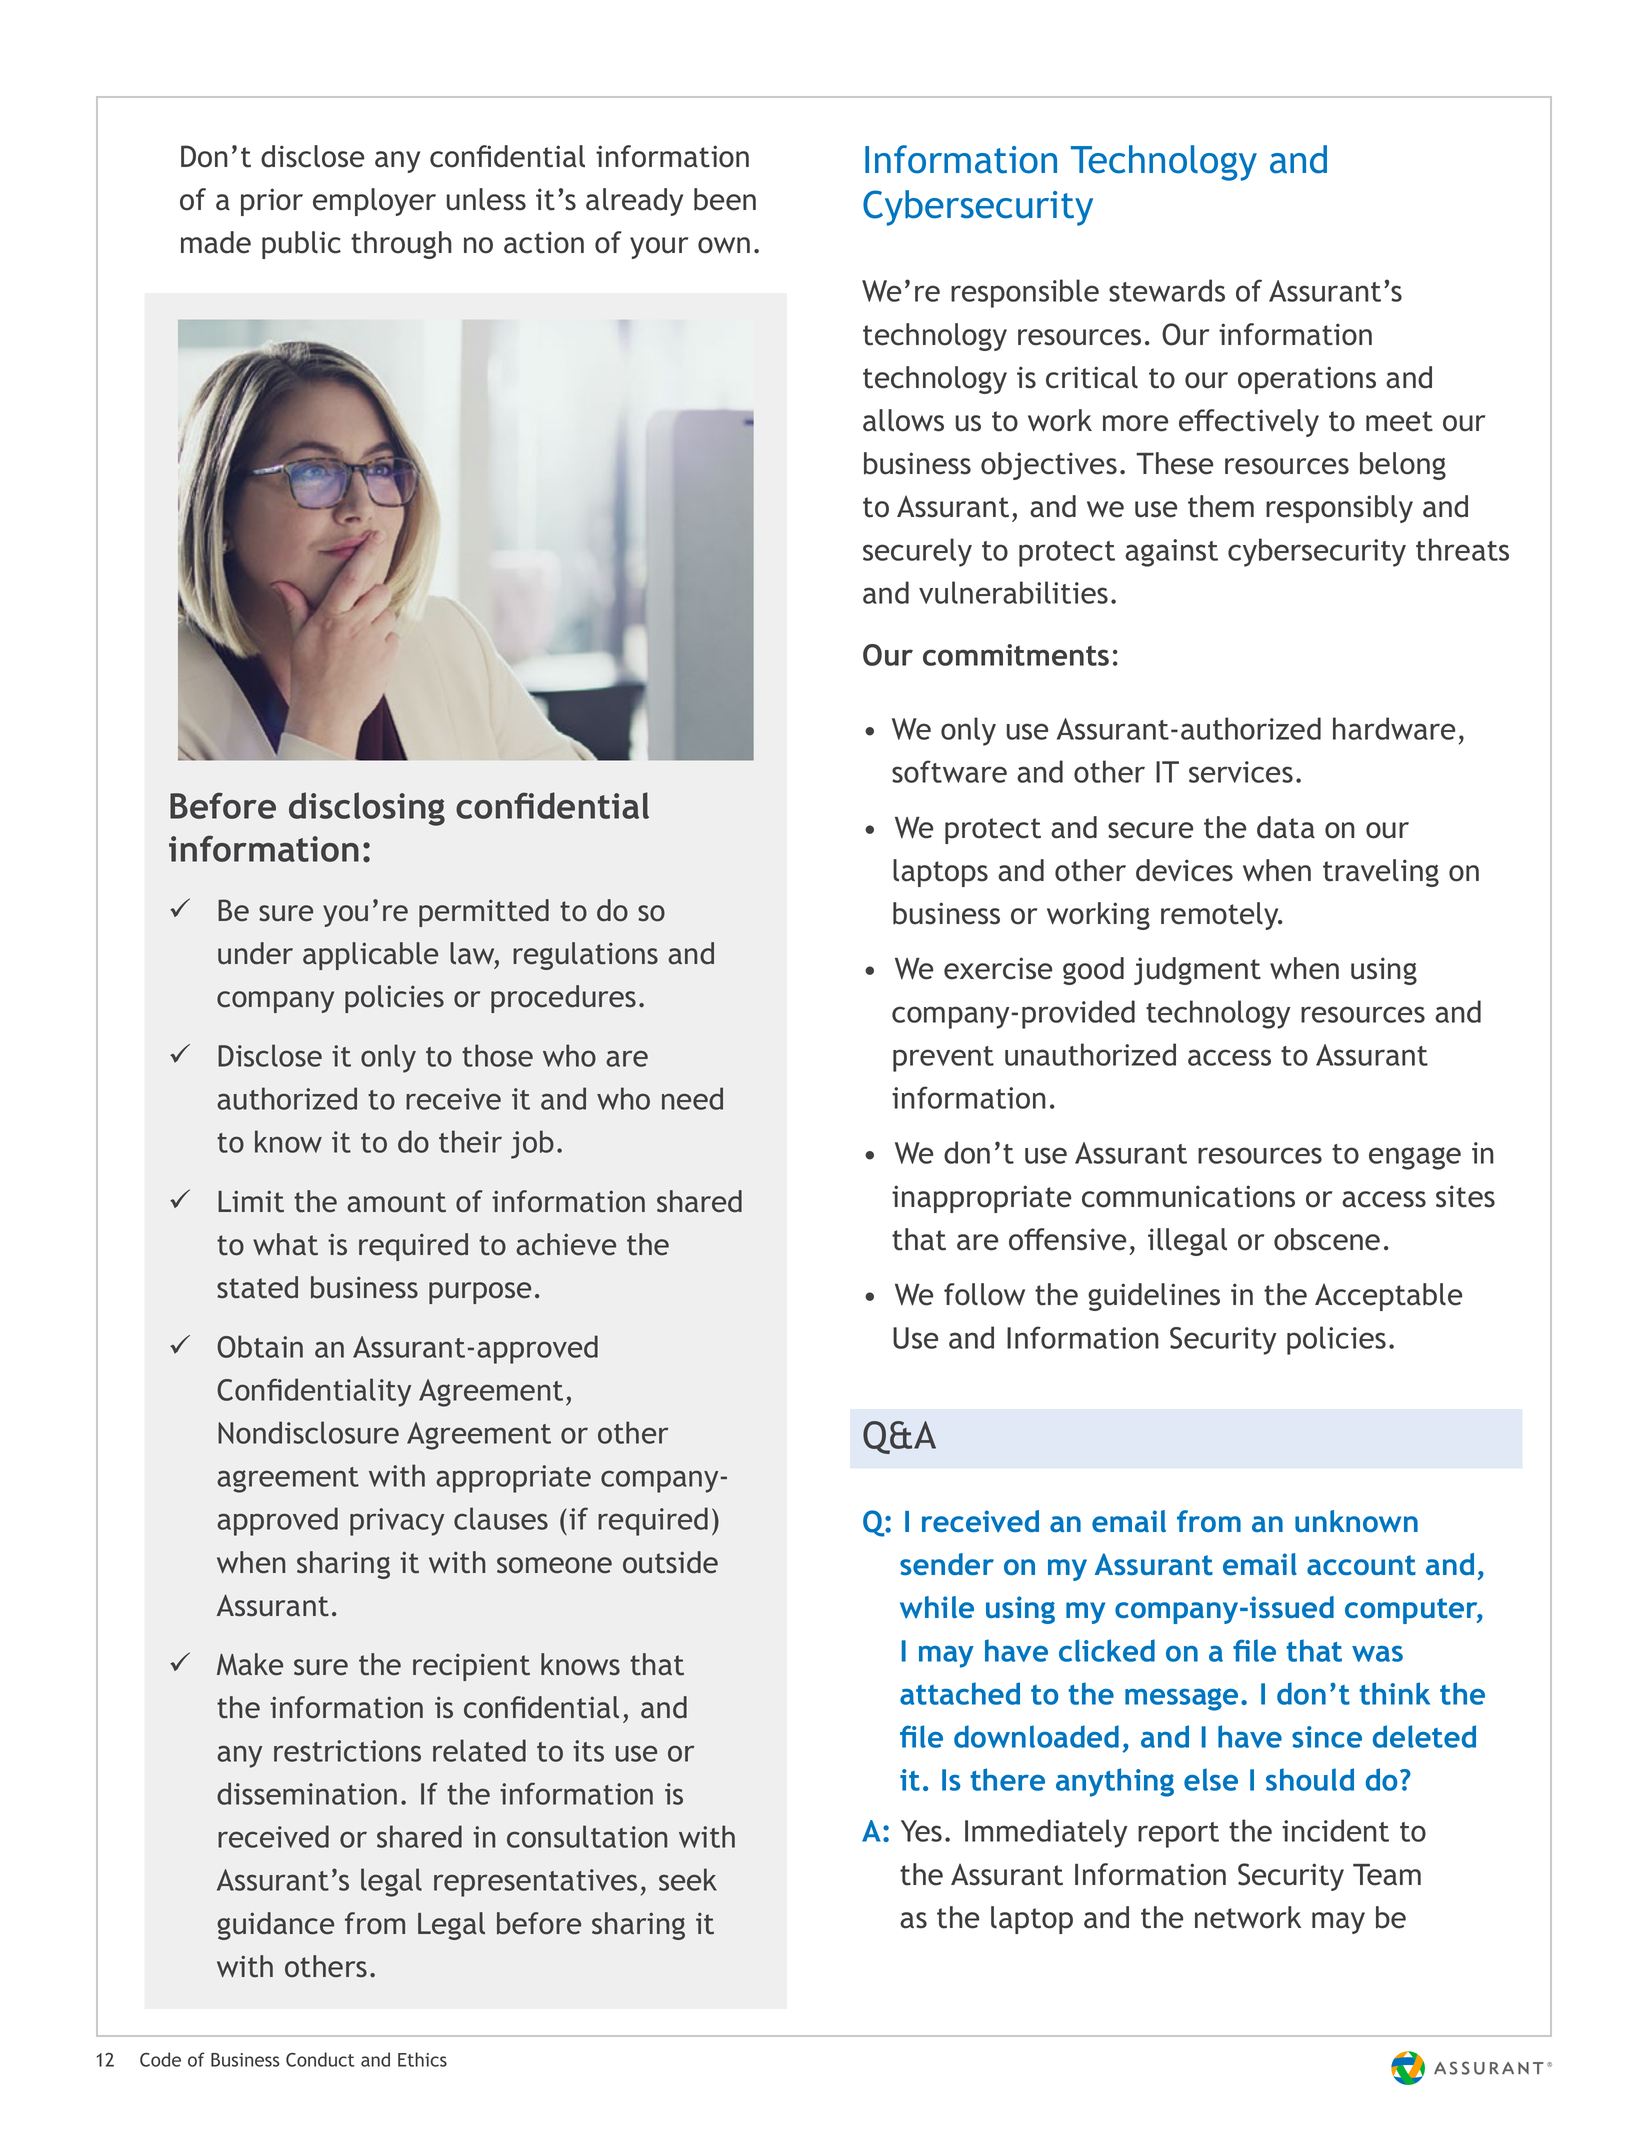  What do you see at coordinates (1167, 290) in the screenshot?
I see `stewards` at bounding box center [1167, 290].
